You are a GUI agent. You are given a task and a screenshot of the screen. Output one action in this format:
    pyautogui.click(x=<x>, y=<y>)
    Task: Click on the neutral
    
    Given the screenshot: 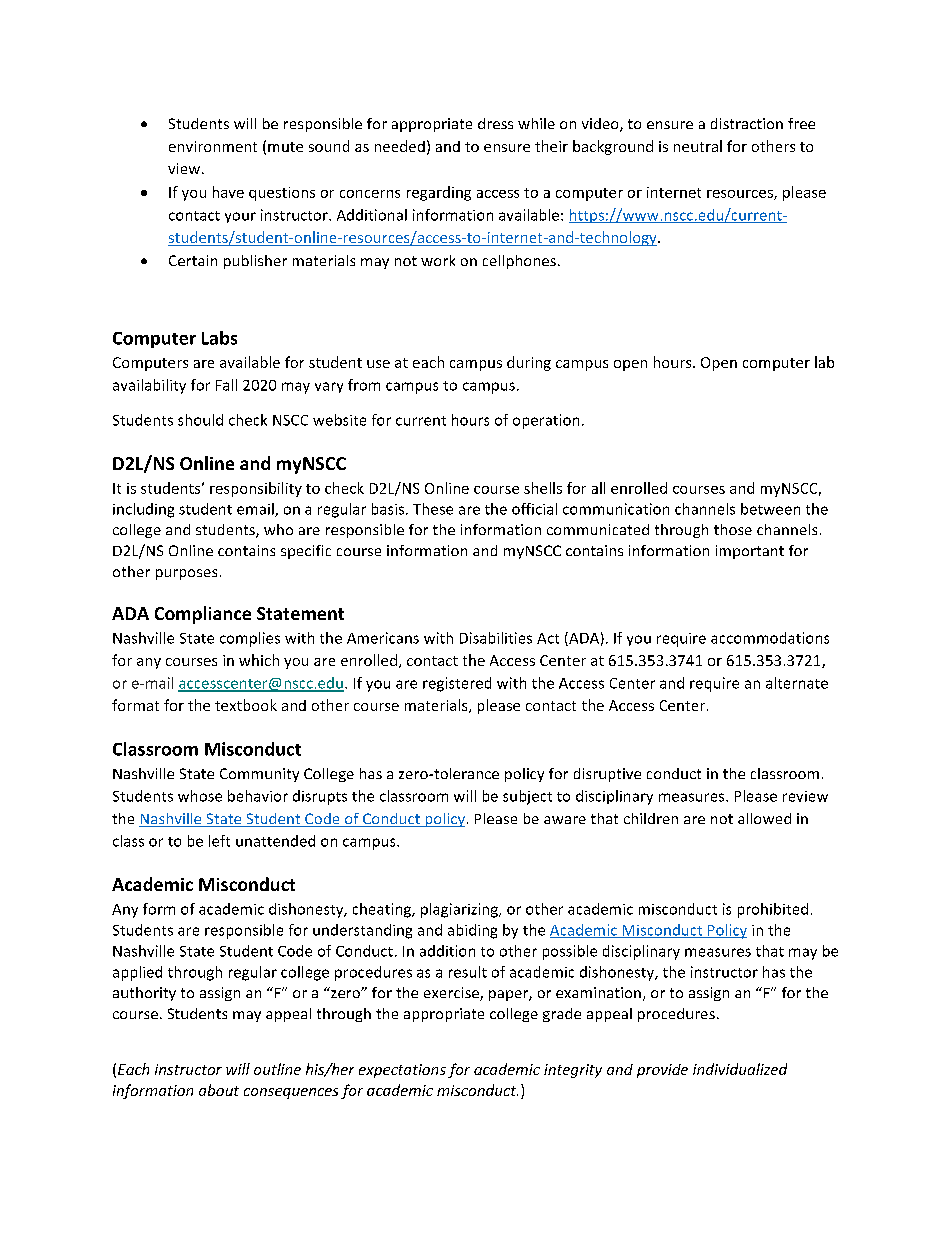 What is the action you would take?
    pyautogui.click(x=698, y=146)
